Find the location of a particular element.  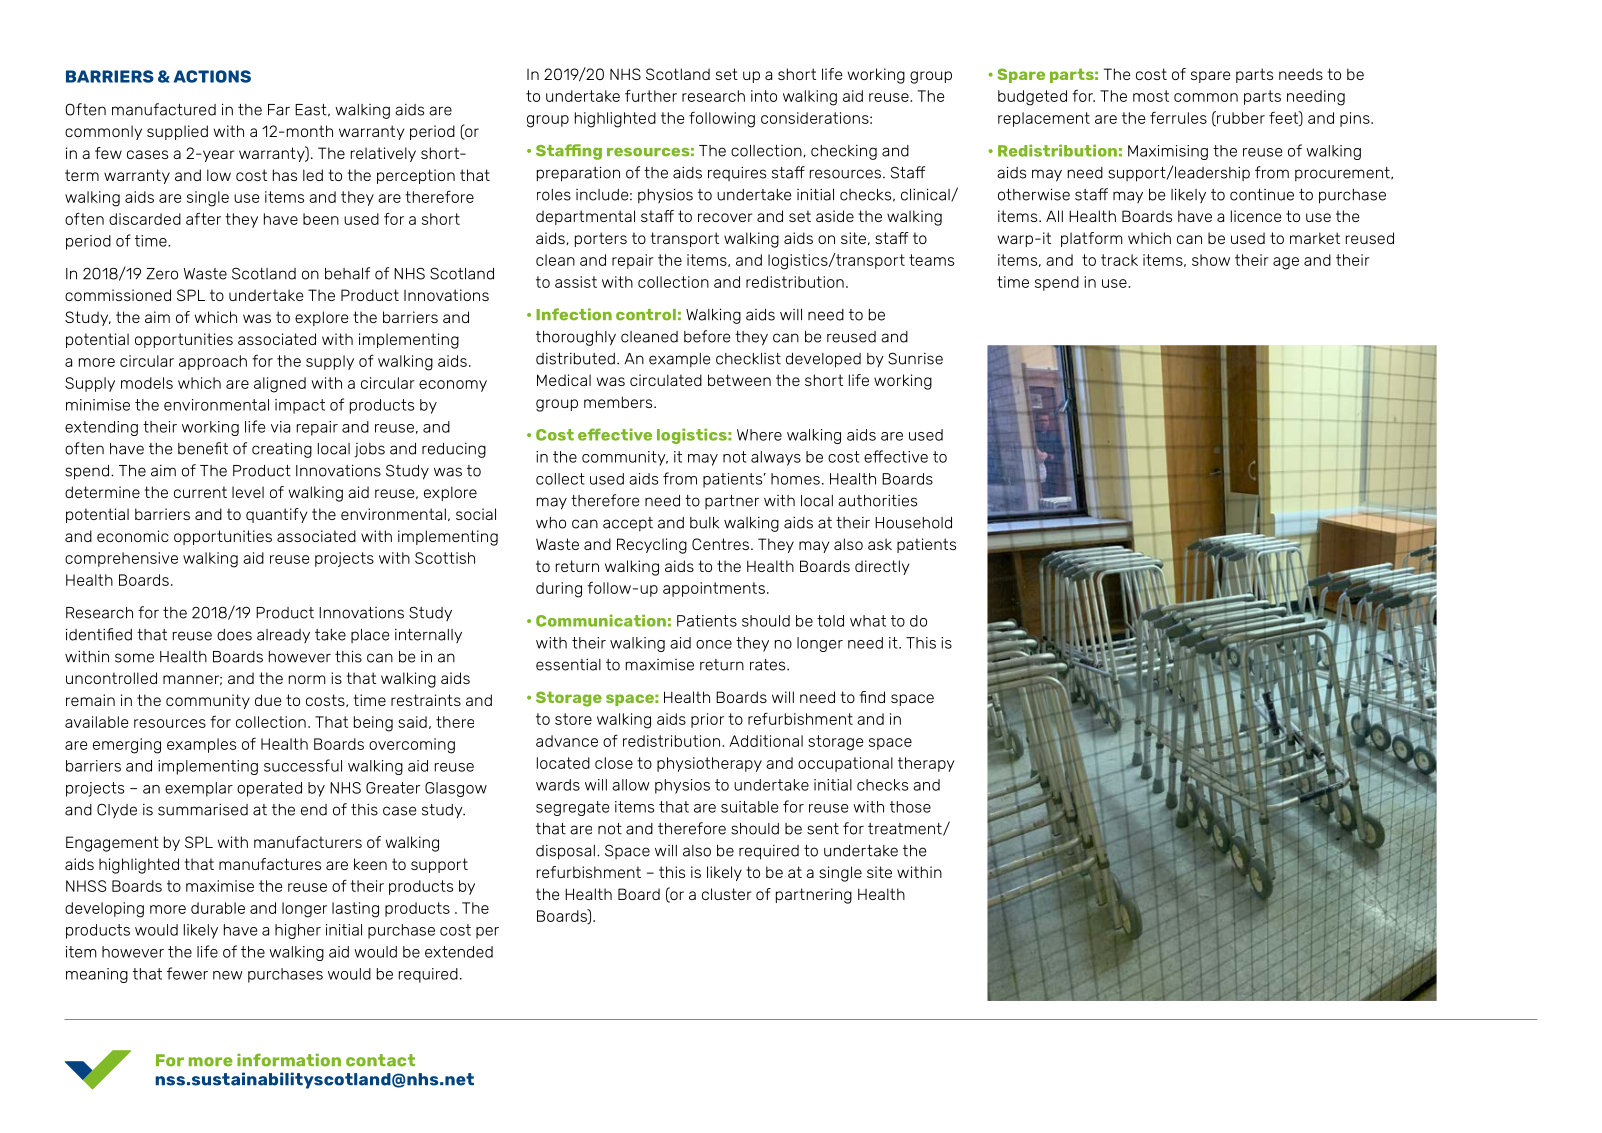

information is located at coordinates (289, 1060).
